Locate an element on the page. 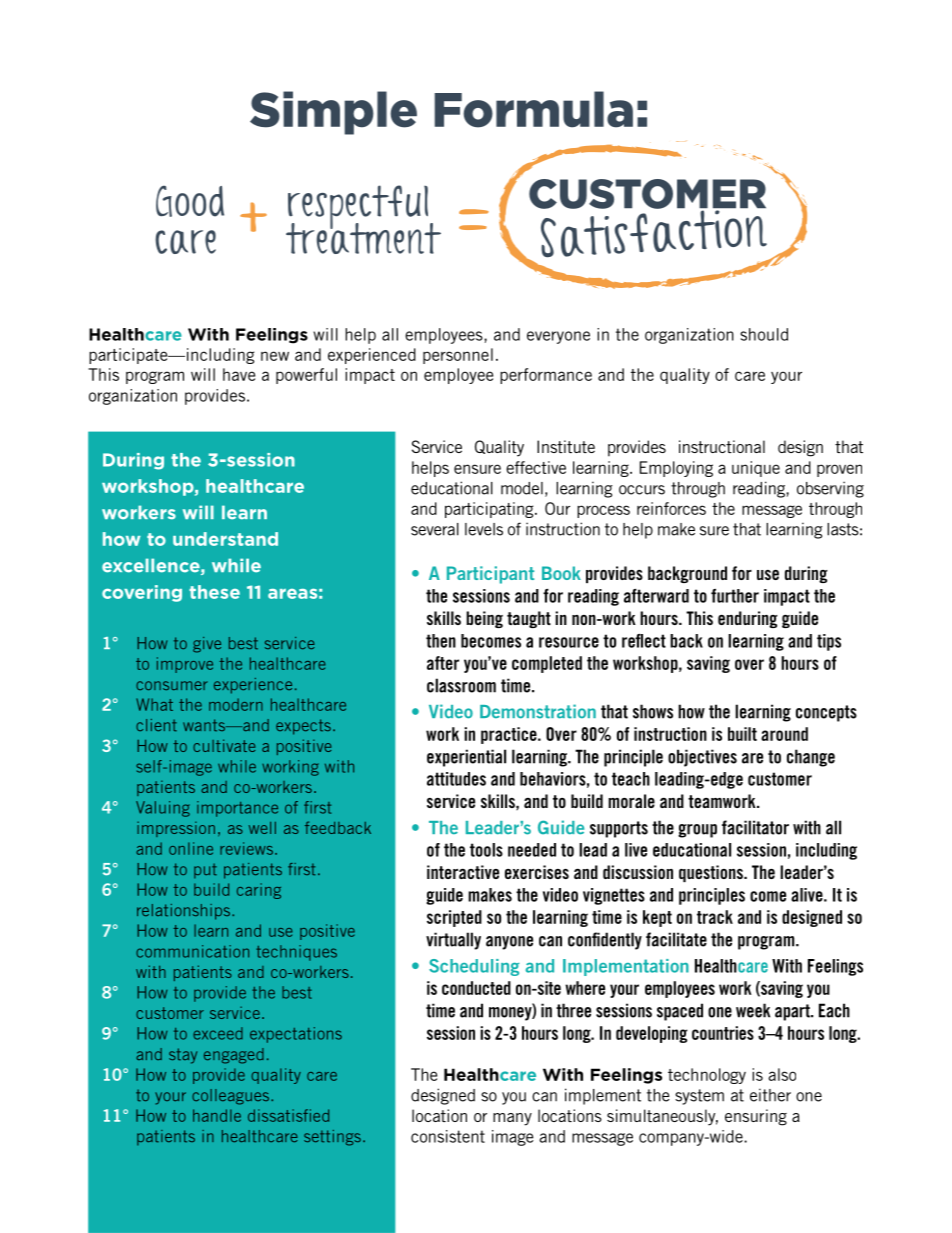  many is located at coordinates (512, 1119).
